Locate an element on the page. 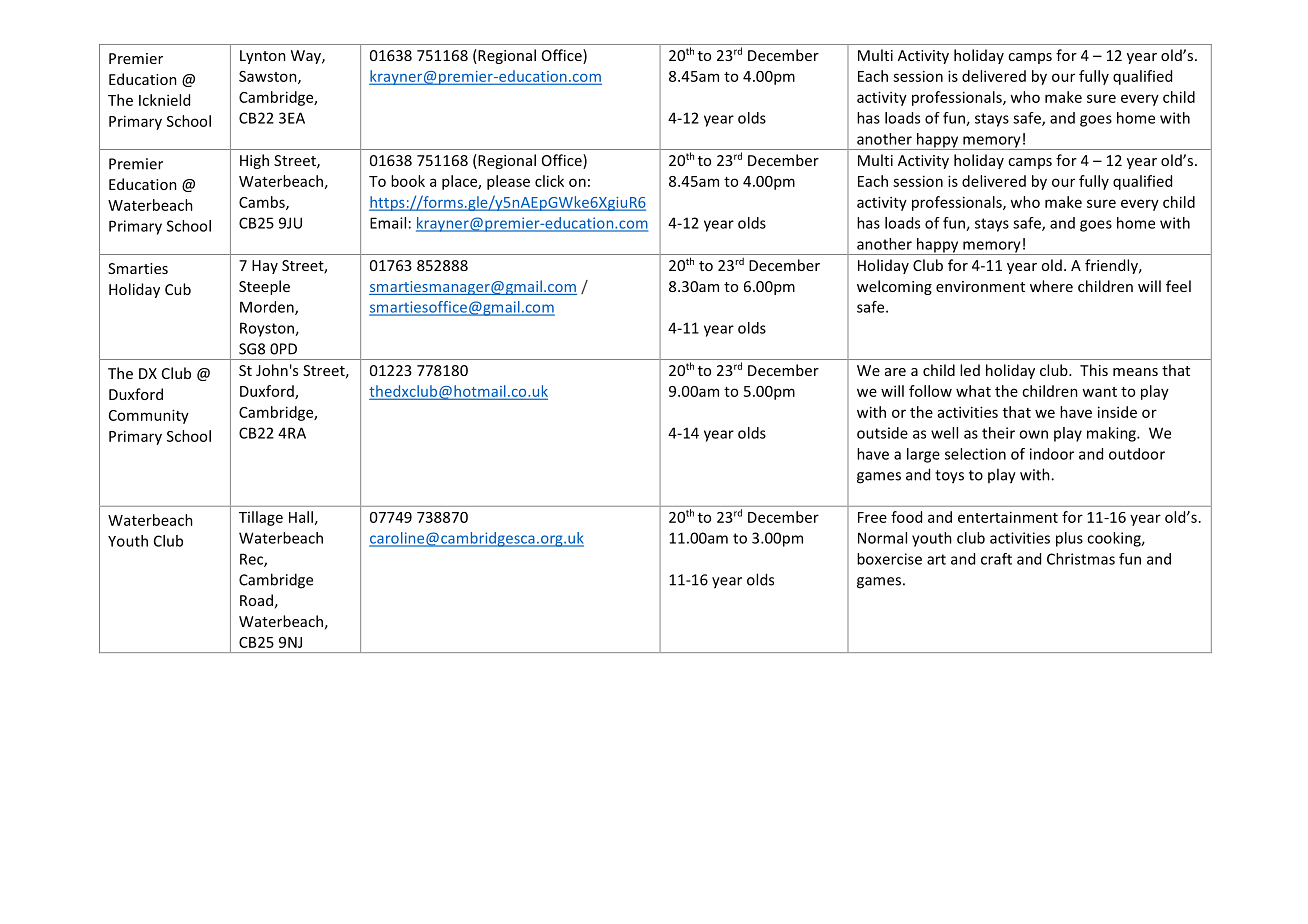 The width and height of the document is (1308, 924). outside is located at coordinates (882, 433).
